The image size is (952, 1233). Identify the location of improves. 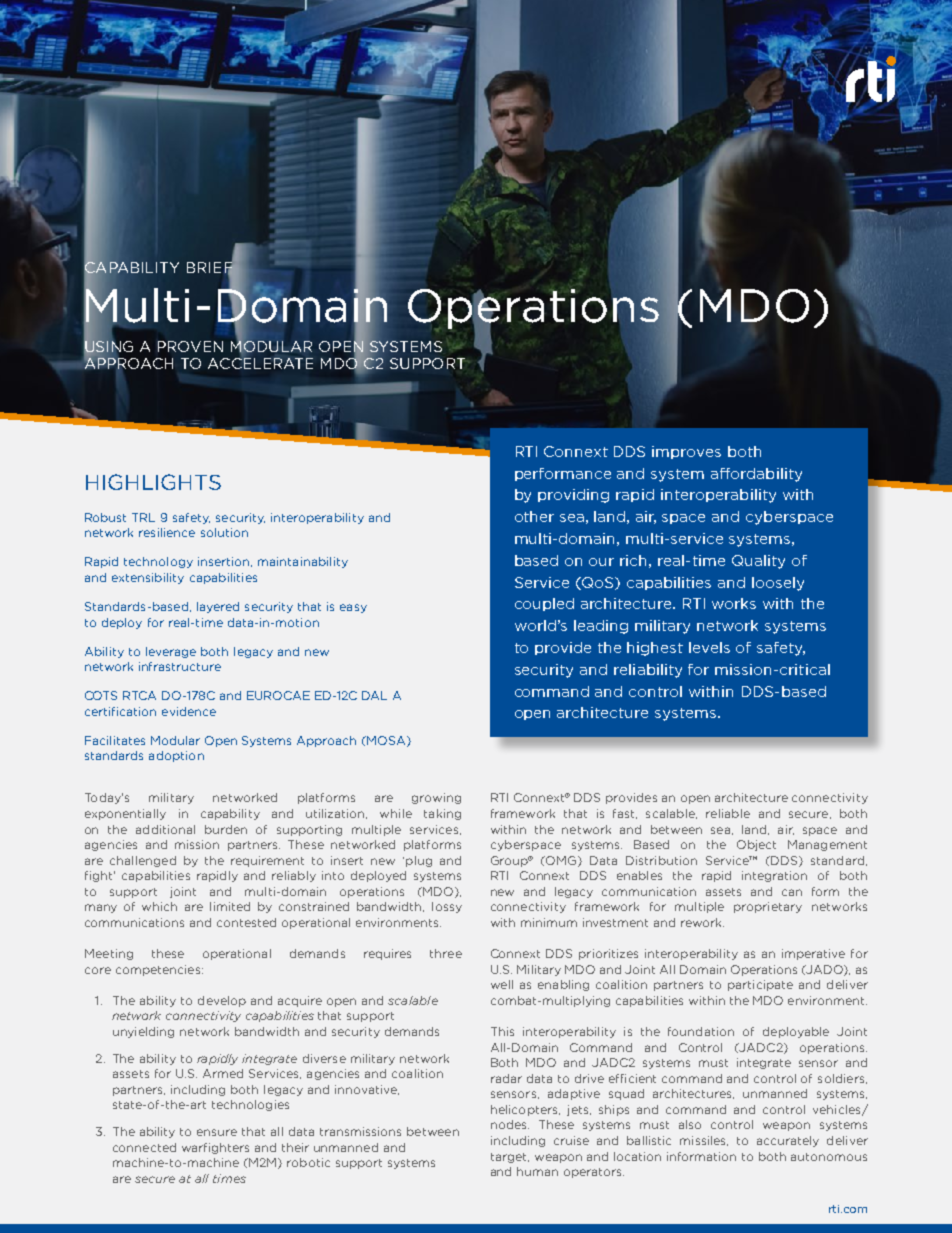
(686, 452).
